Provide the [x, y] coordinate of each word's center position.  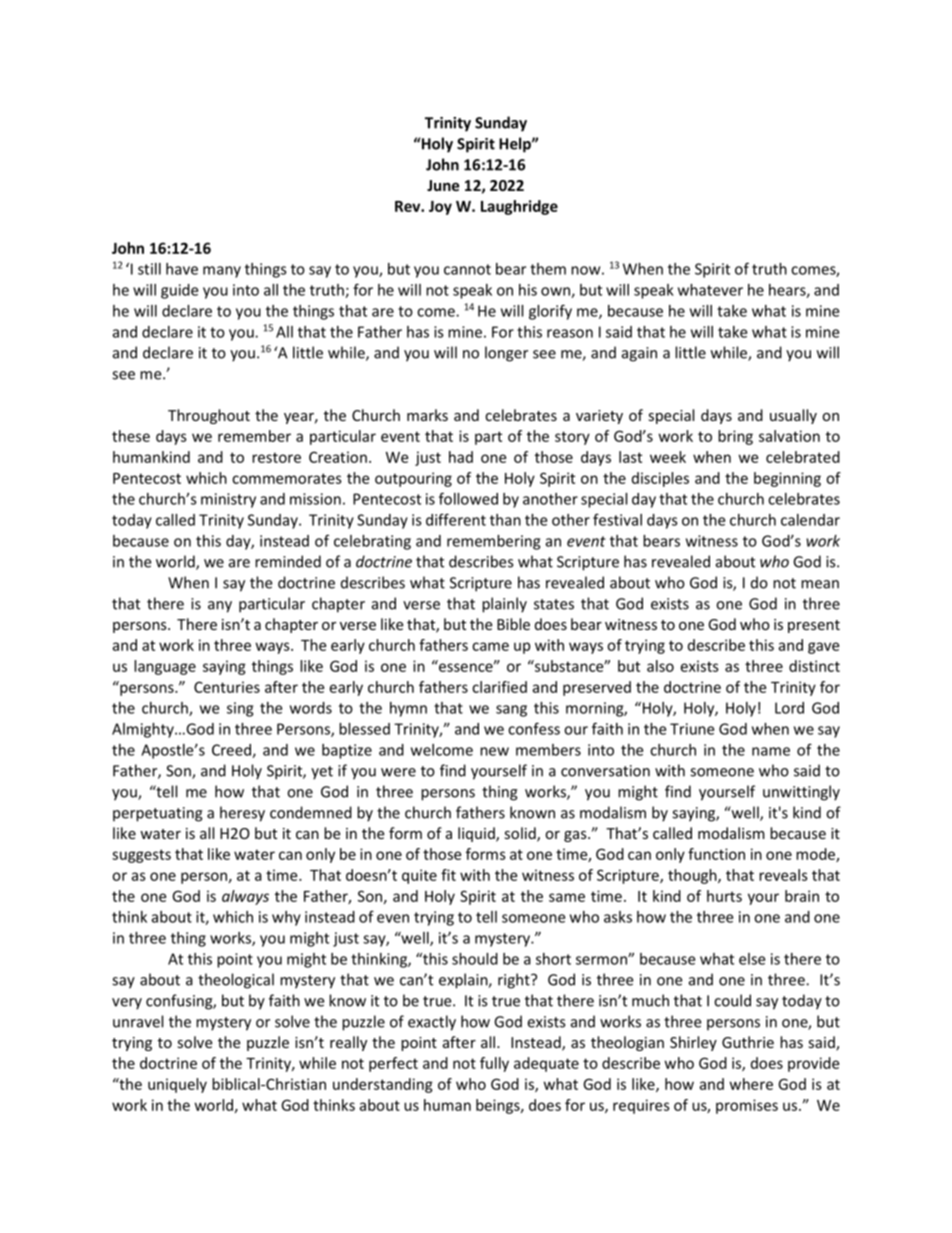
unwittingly [801, 793]
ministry [228, 500]
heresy [242, 814]
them [548, 269]
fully [494, 1064]
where [751, 1084]
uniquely [177, 1085]
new [494, 751]
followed [468, 498]
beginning [787, 479]
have [182, 269]
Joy [440, 208]
